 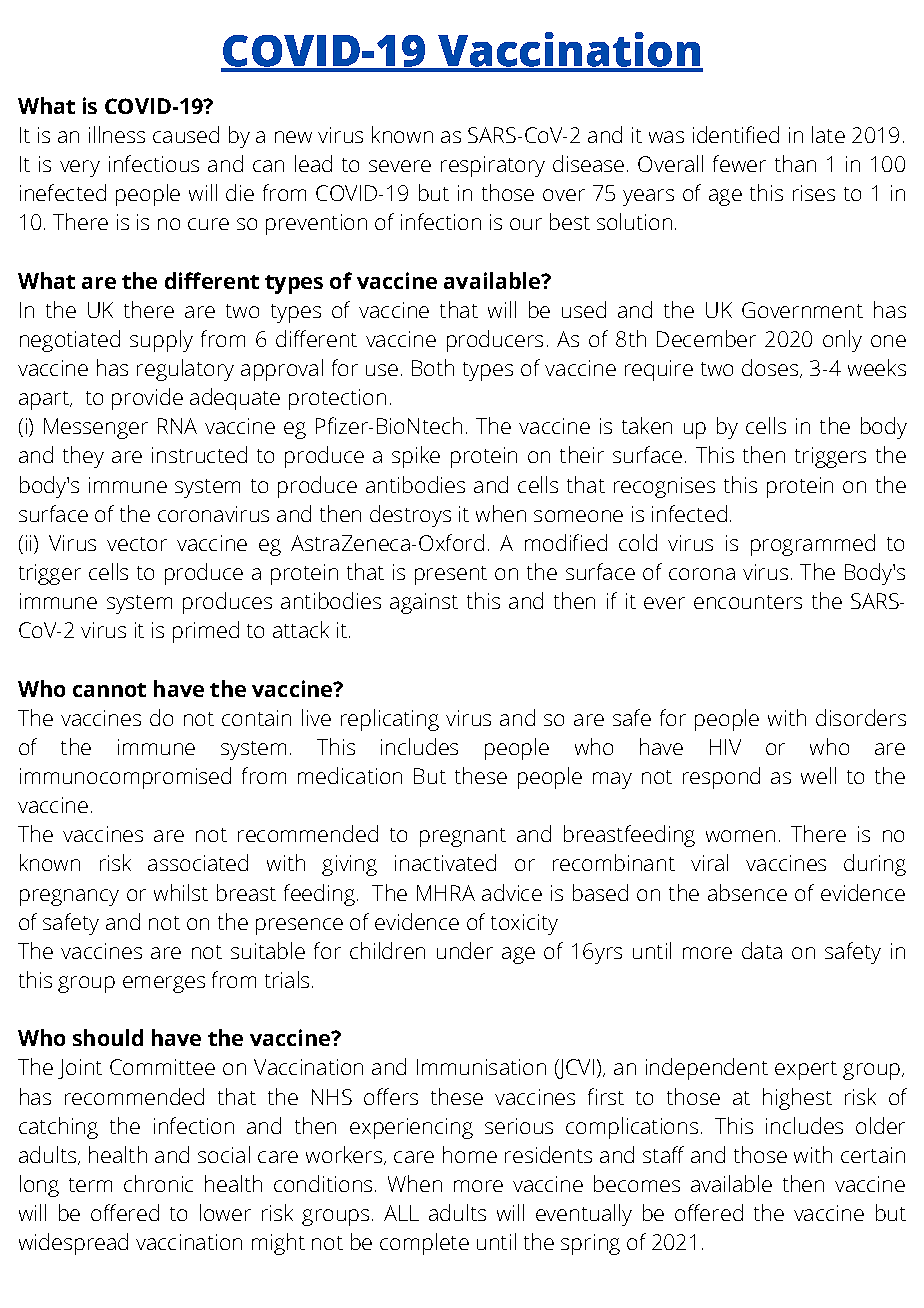 I want to click on respiratory, so click(x=493, y=166).
